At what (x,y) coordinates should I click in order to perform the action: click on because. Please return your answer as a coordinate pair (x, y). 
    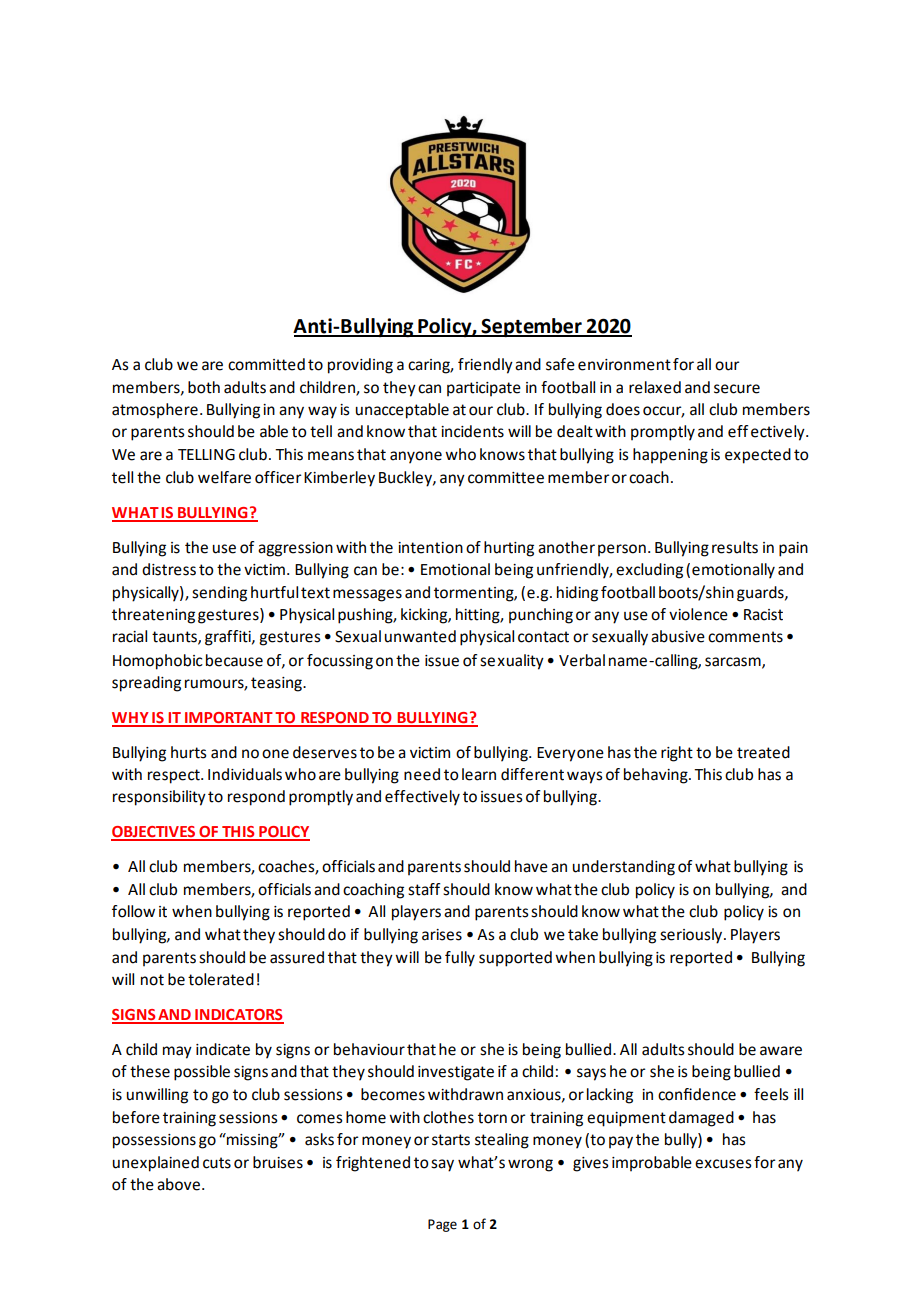
    Looking at the image, I should click on (234, 660).
